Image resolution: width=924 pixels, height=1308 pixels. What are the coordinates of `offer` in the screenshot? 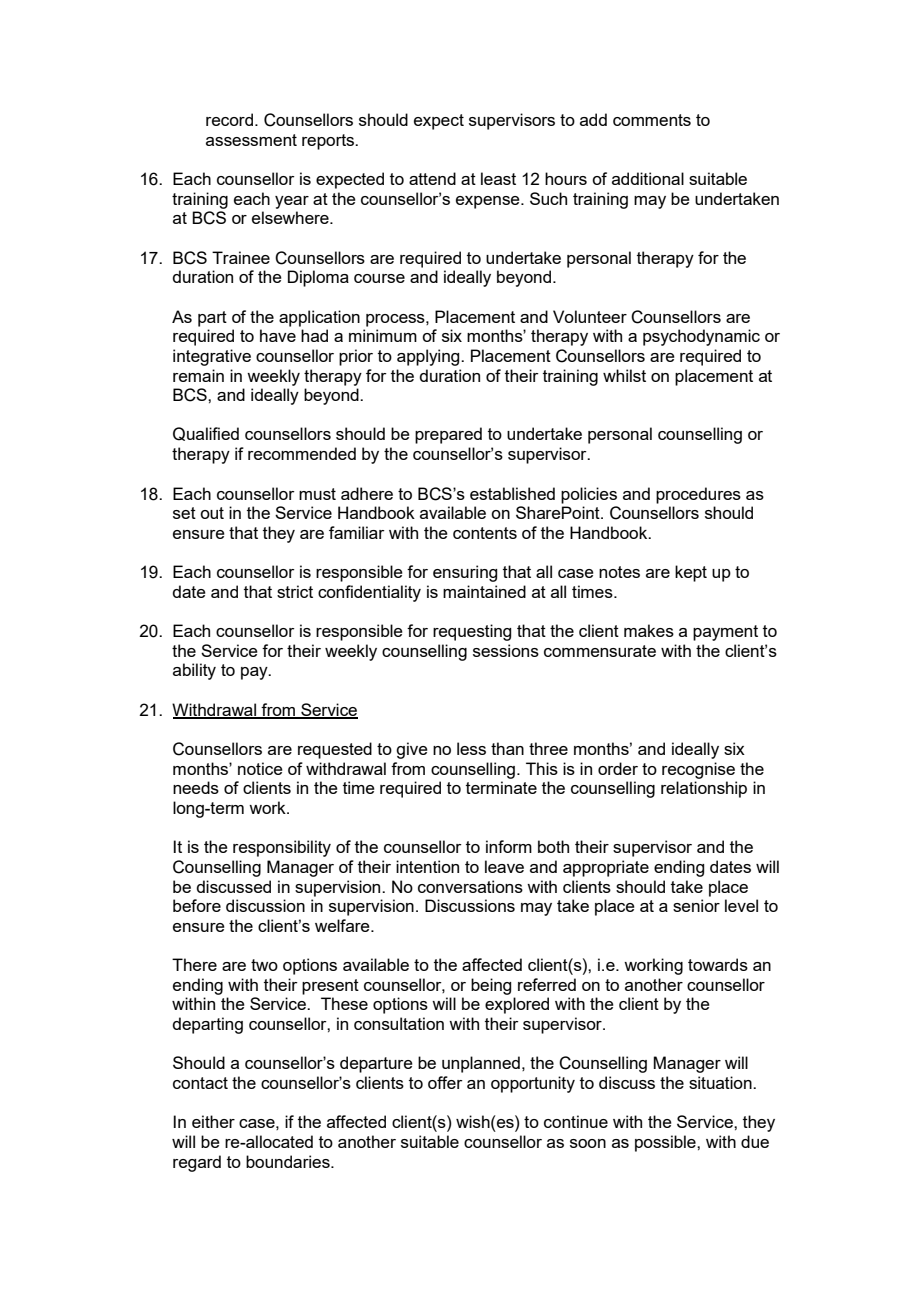 It's located at (445, 1082).
